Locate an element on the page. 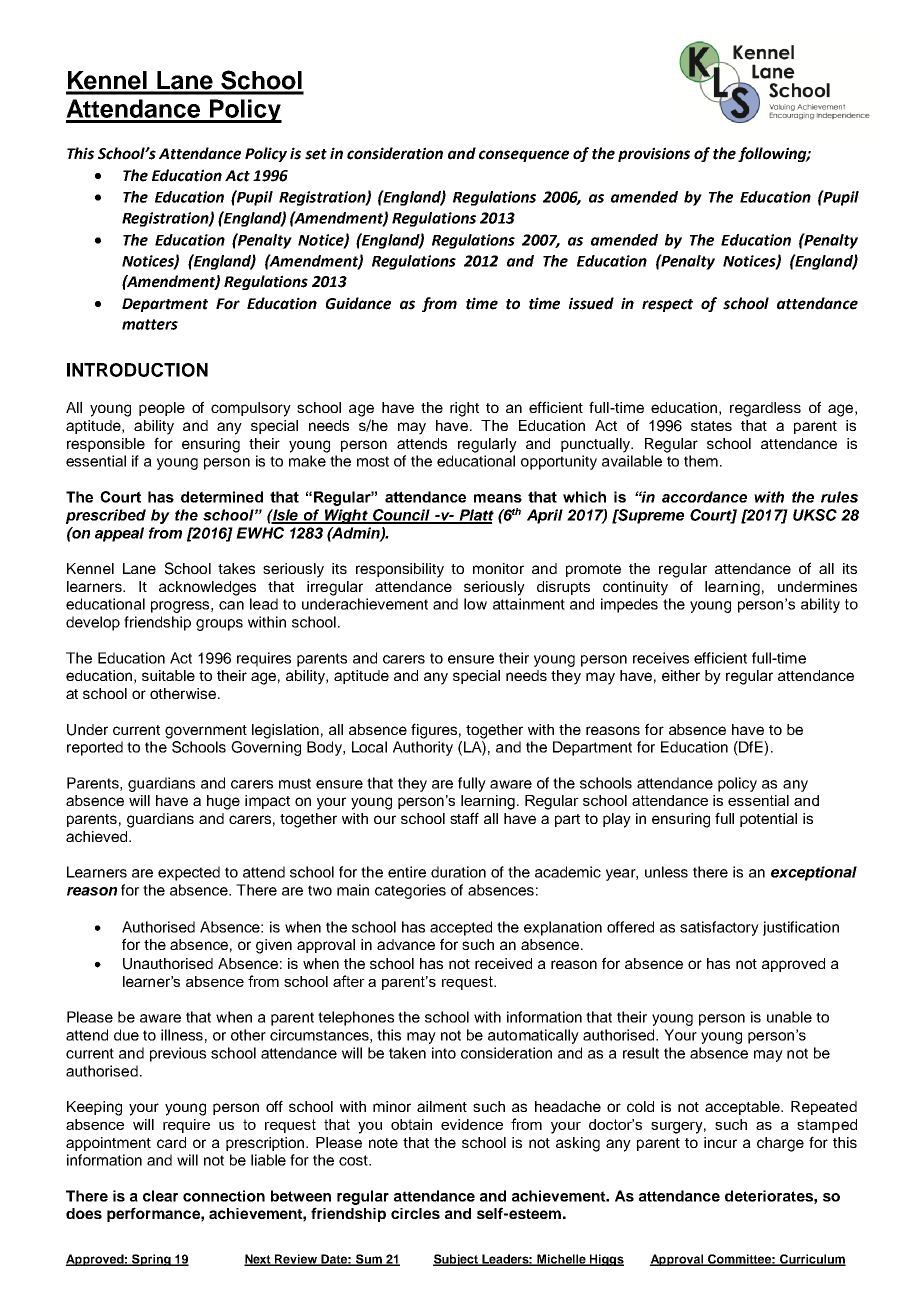 This image has width=924, height=1308. Authority is located at coordinates (423, 748).
